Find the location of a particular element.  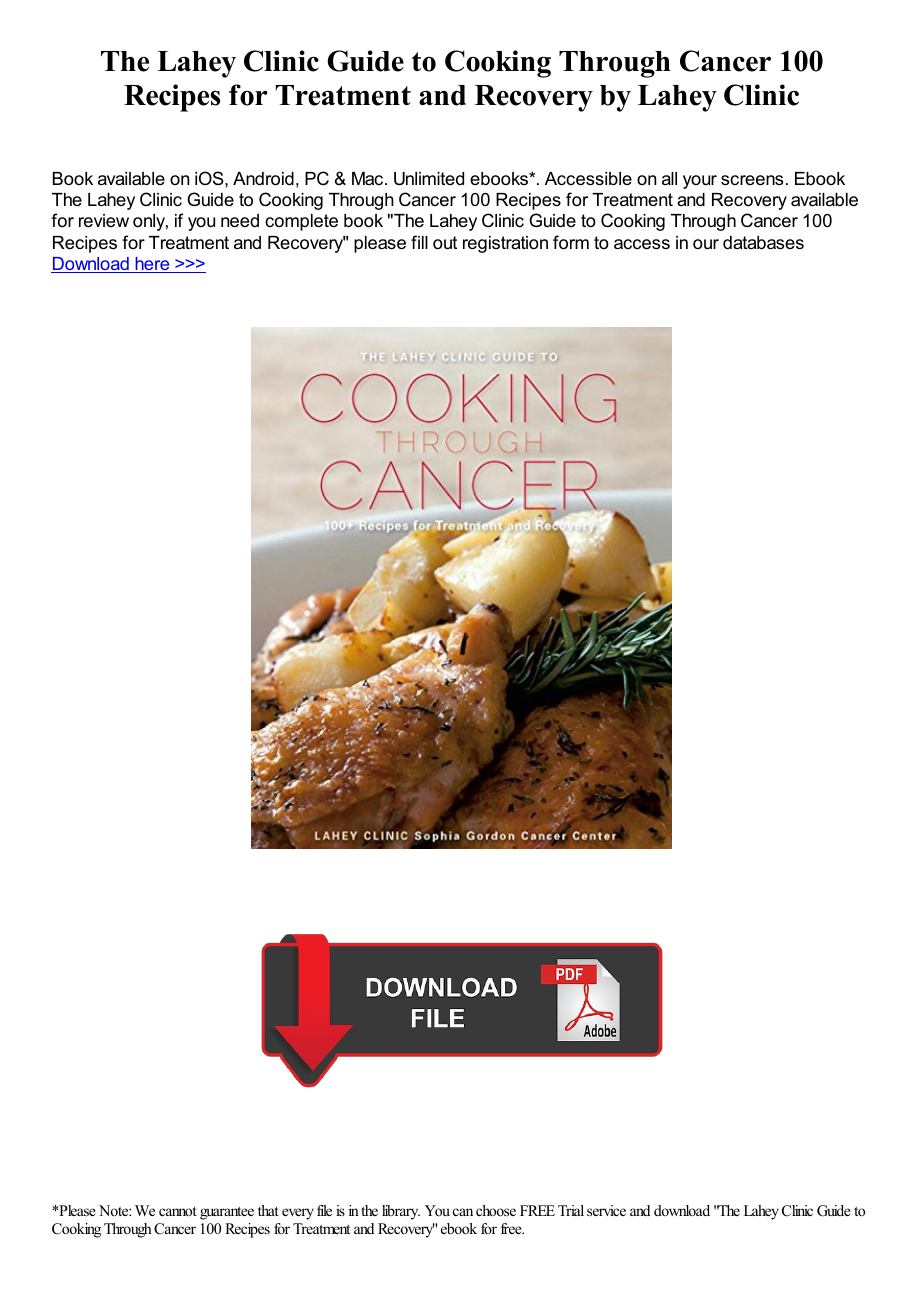

need is located at coordinates (240, 221).
